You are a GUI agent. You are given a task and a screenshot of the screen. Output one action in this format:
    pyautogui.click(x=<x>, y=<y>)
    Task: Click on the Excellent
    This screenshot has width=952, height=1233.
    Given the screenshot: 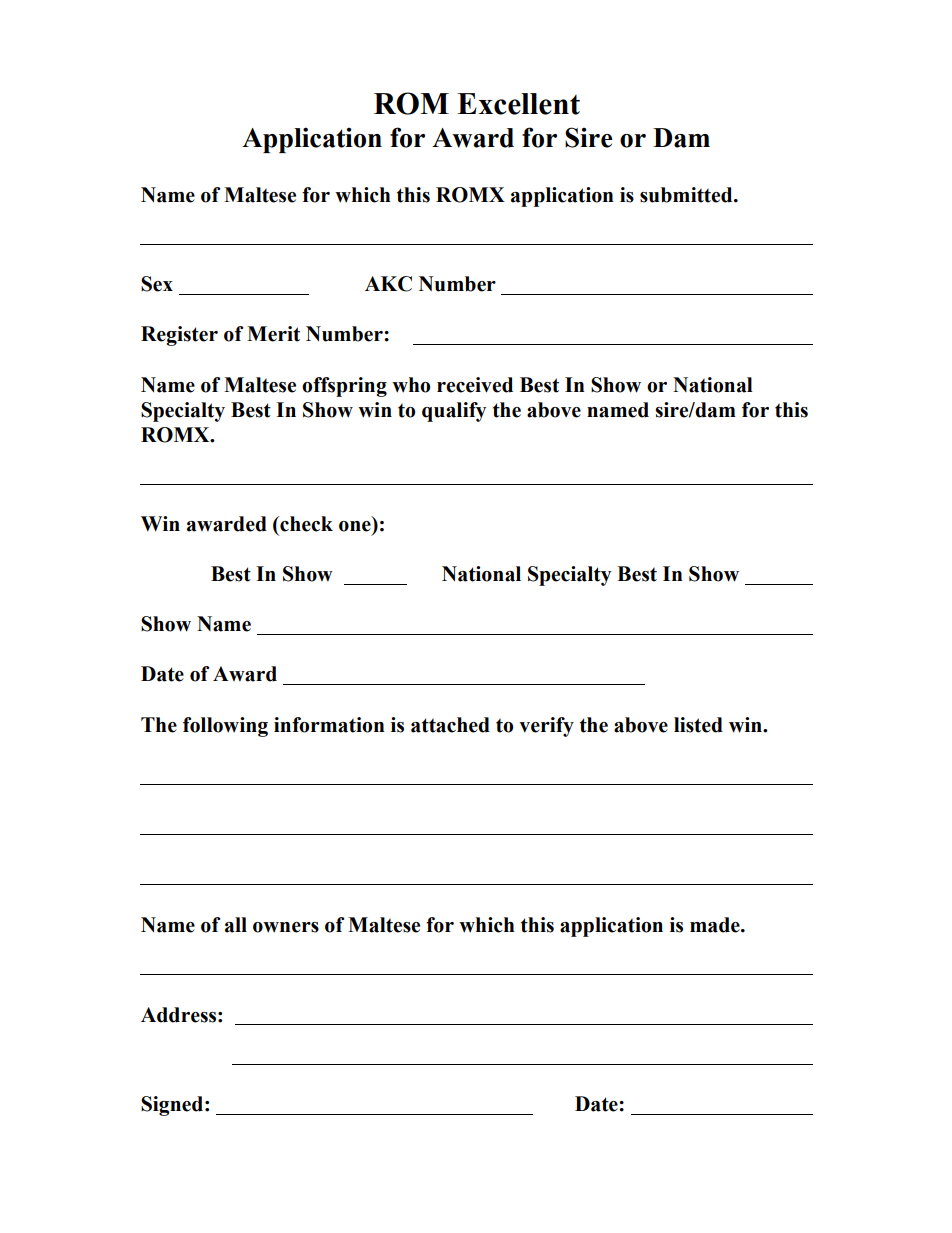 What is the action you would take?
    pyautogui.click(x=518, y=104)
